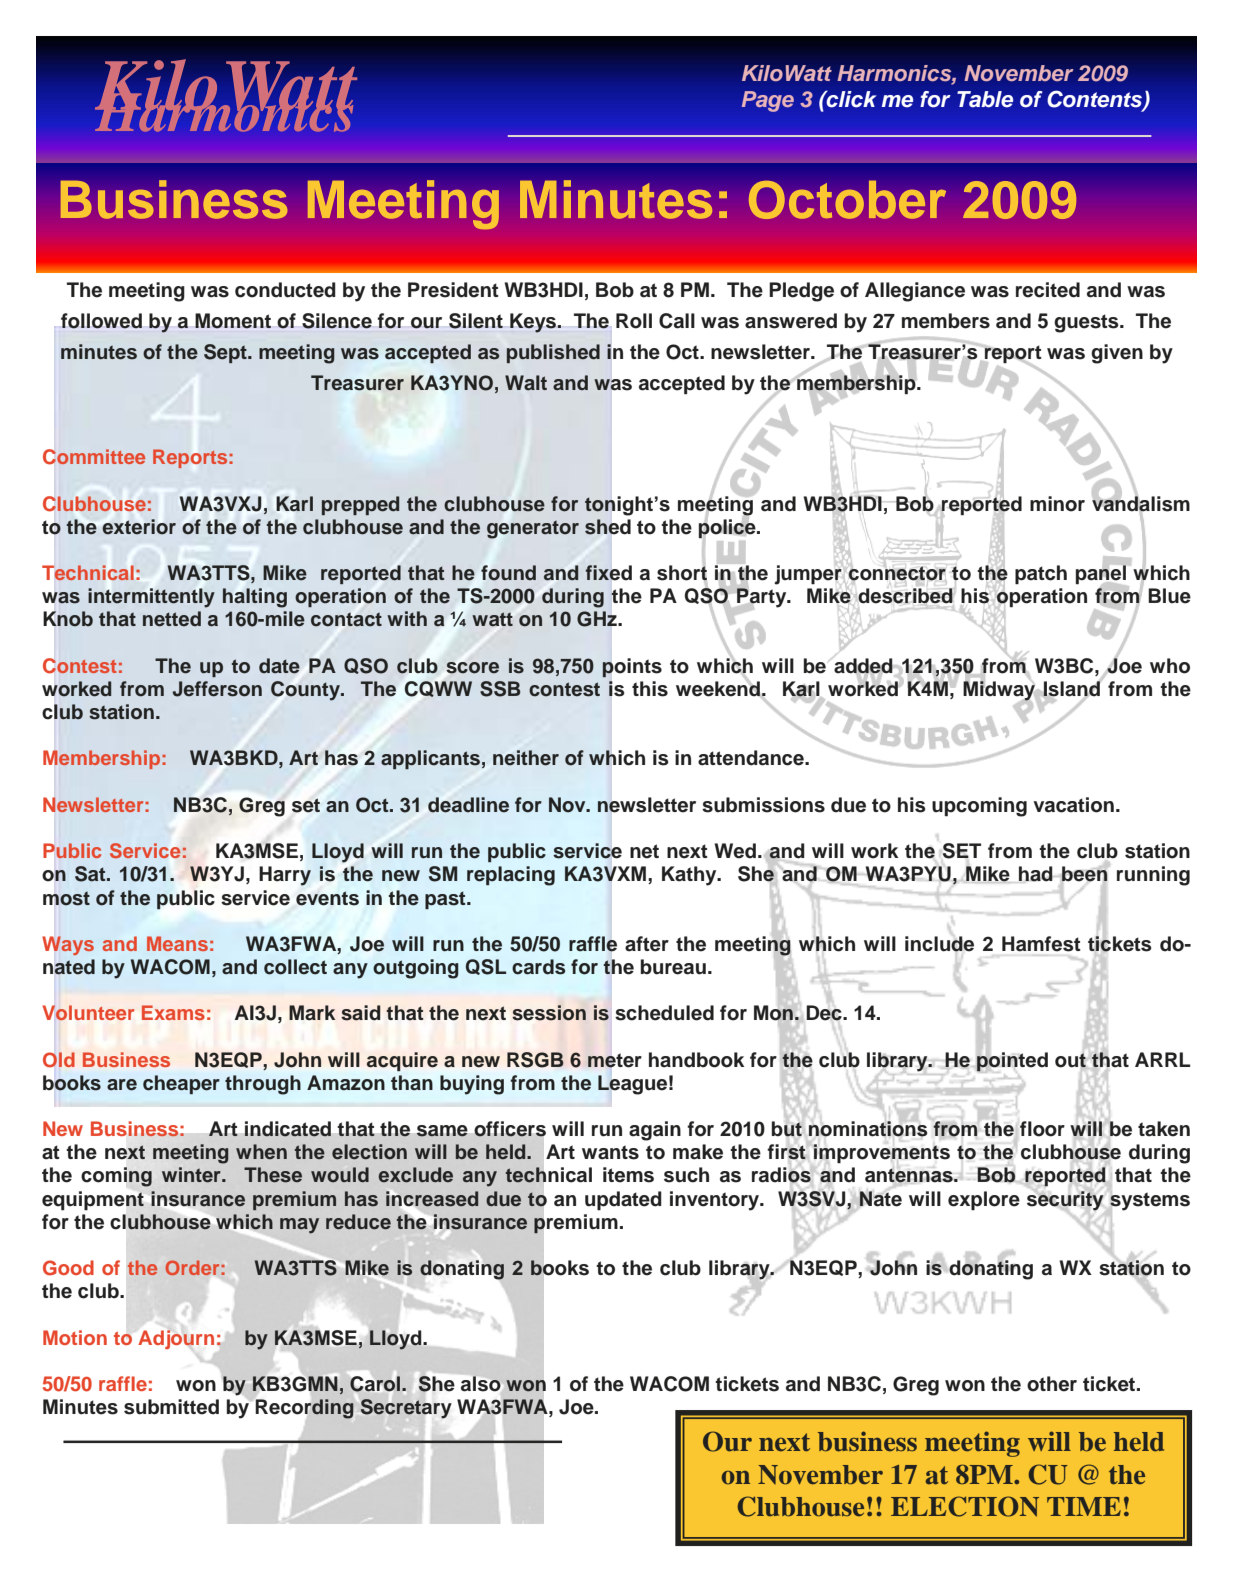 This document has height=1596, width=1233. What do you see at coordinates (1084, 1506) in the document?
I see `TIME` at bounding box center [1084, 1506].
